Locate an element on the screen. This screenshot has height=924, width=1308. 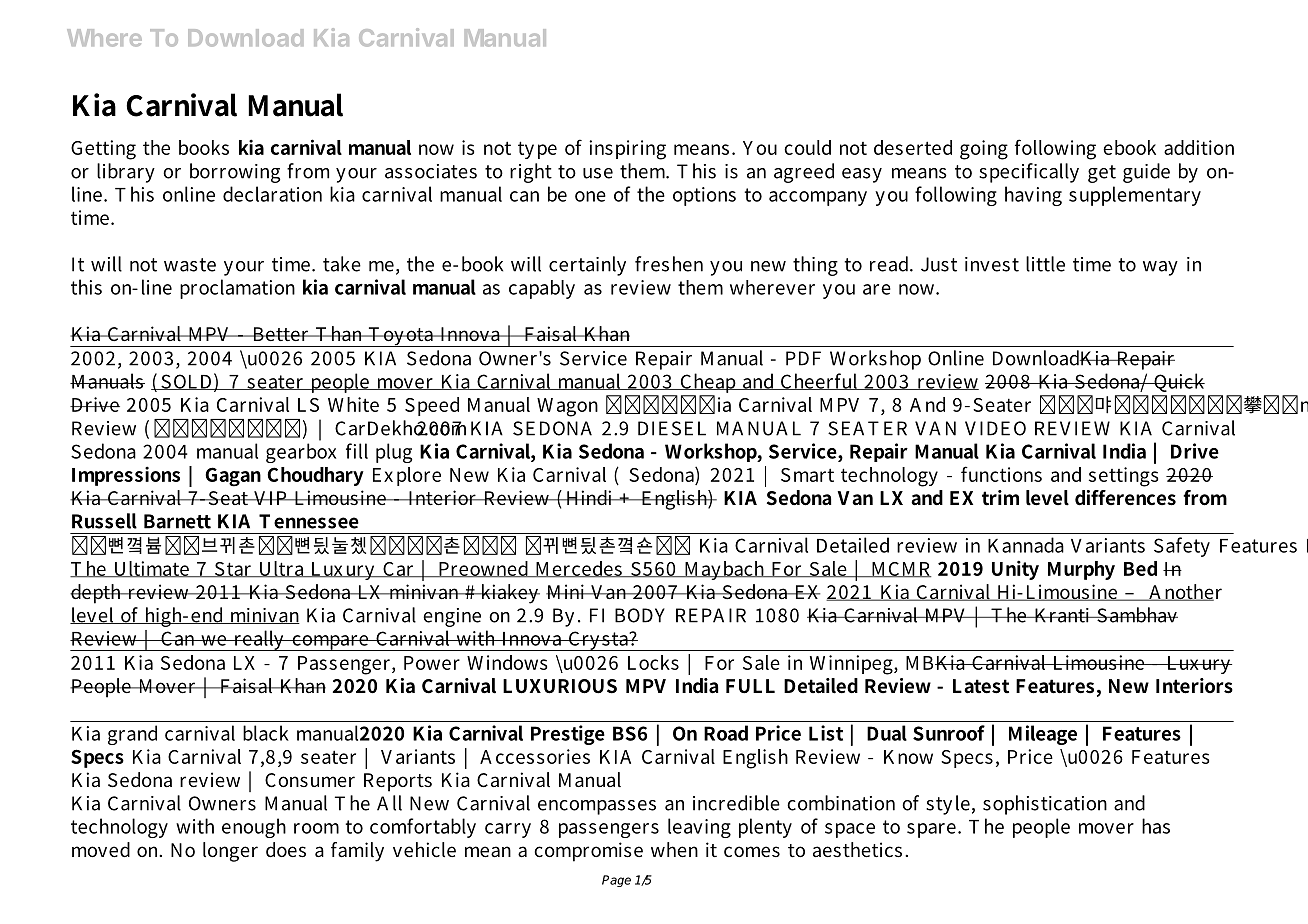
borrowing is located at coordinates (235, 173).
